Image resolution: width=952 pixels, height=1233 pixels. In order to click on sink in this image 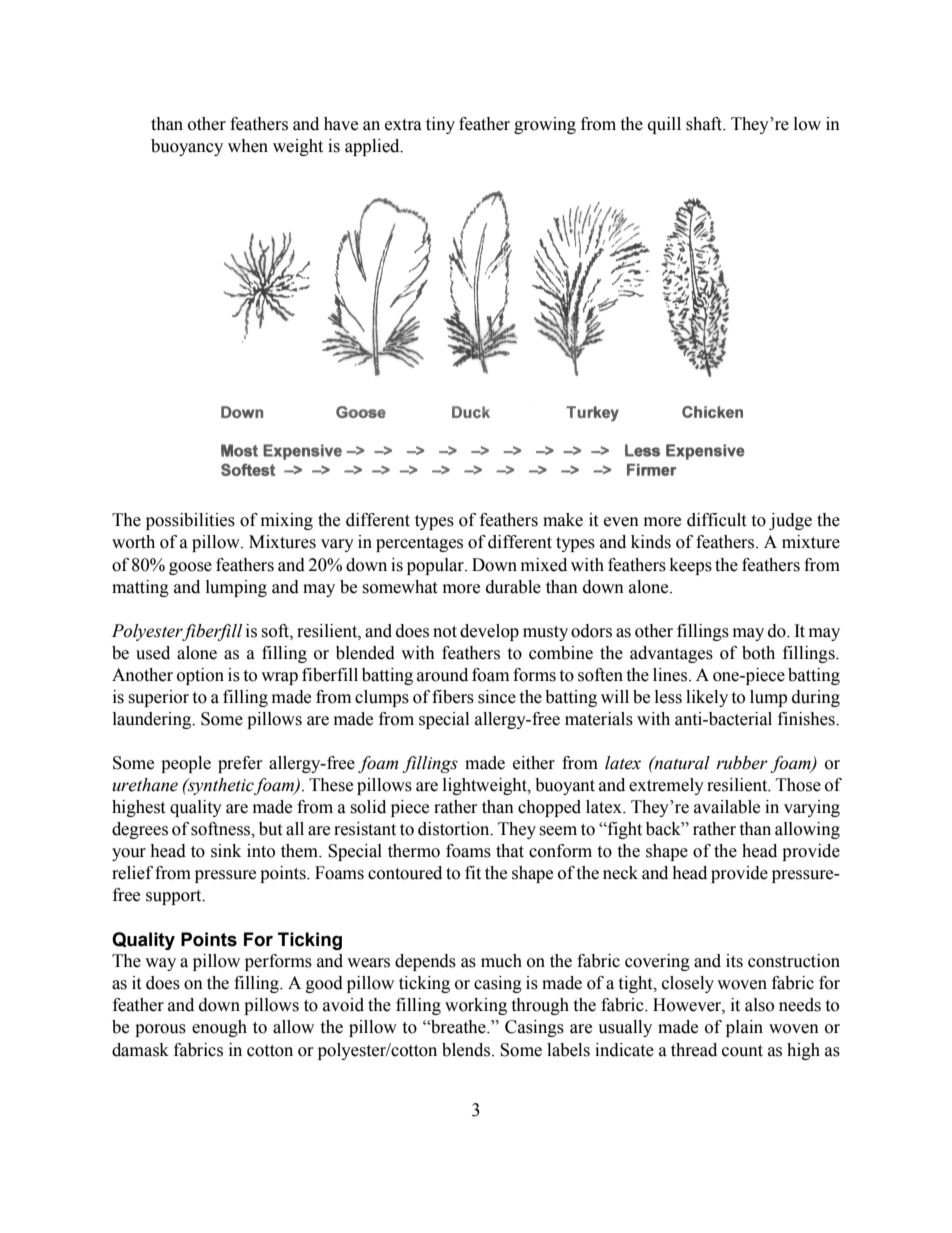, I will do `click(226, 851)`.
